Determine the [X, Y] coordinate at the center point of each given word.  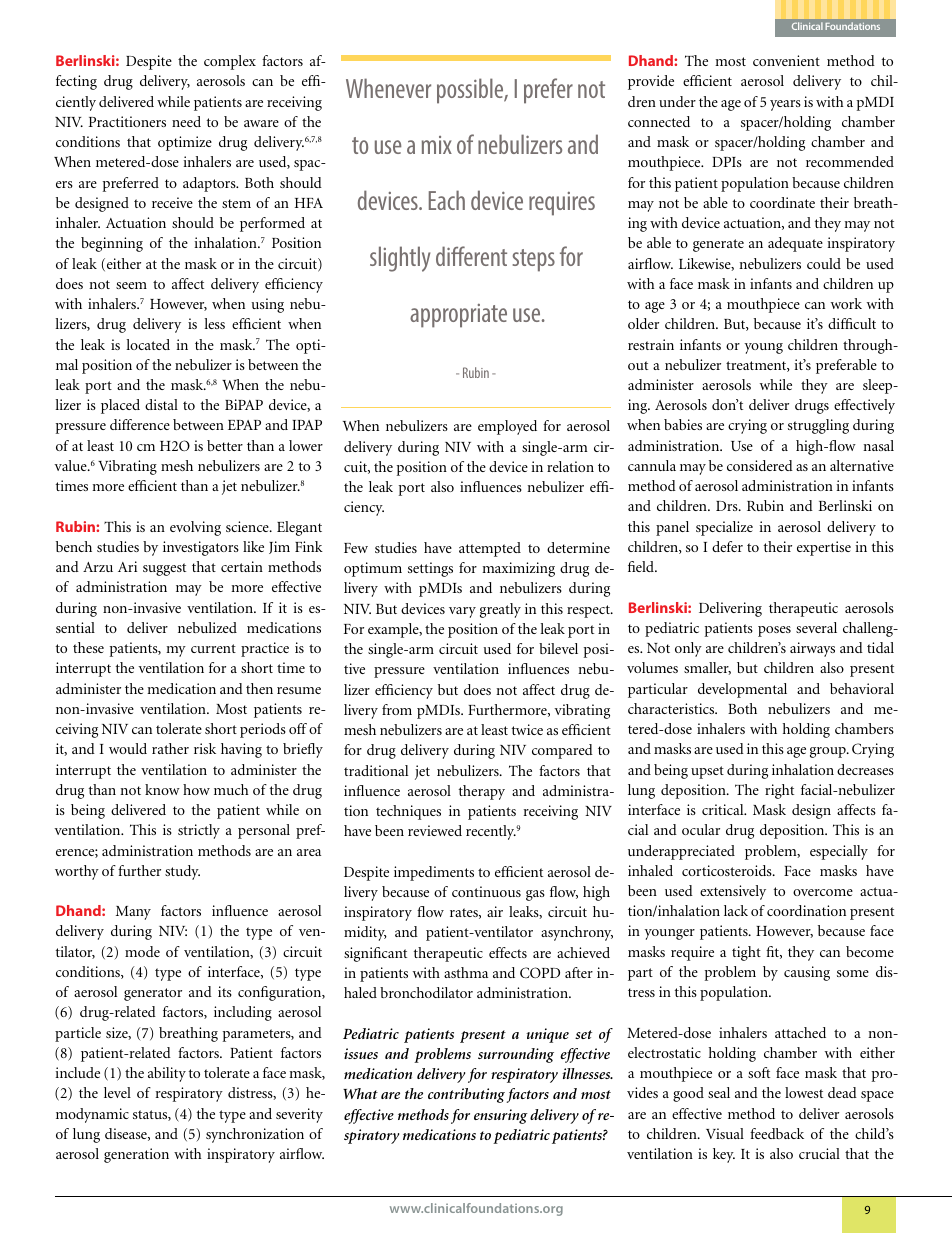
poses [774, 631]
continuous [486, 891]
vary [462, 612]
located [148, 344]
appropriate [458, 316]
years [785, 105]
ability [167, 1074]
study [182, 872]
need [186, 121]
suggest [164, 569]
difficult [852, 323]
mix [437, 145]
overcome [823, 892]
